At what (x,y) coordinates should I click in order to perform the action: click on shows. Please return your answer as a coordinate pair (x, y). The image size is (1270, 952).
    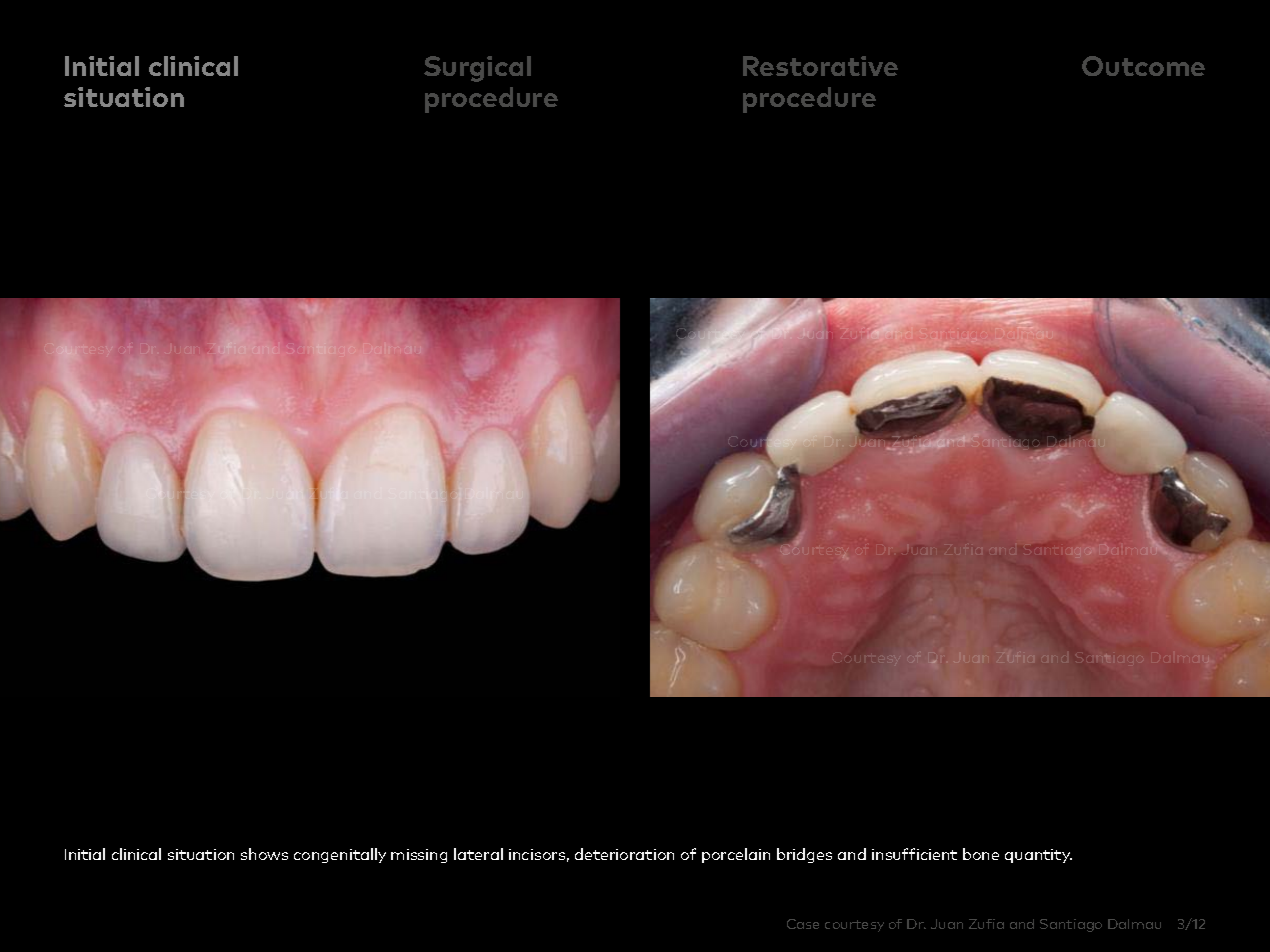
    Looking at the image, I should click on (264, 854).
